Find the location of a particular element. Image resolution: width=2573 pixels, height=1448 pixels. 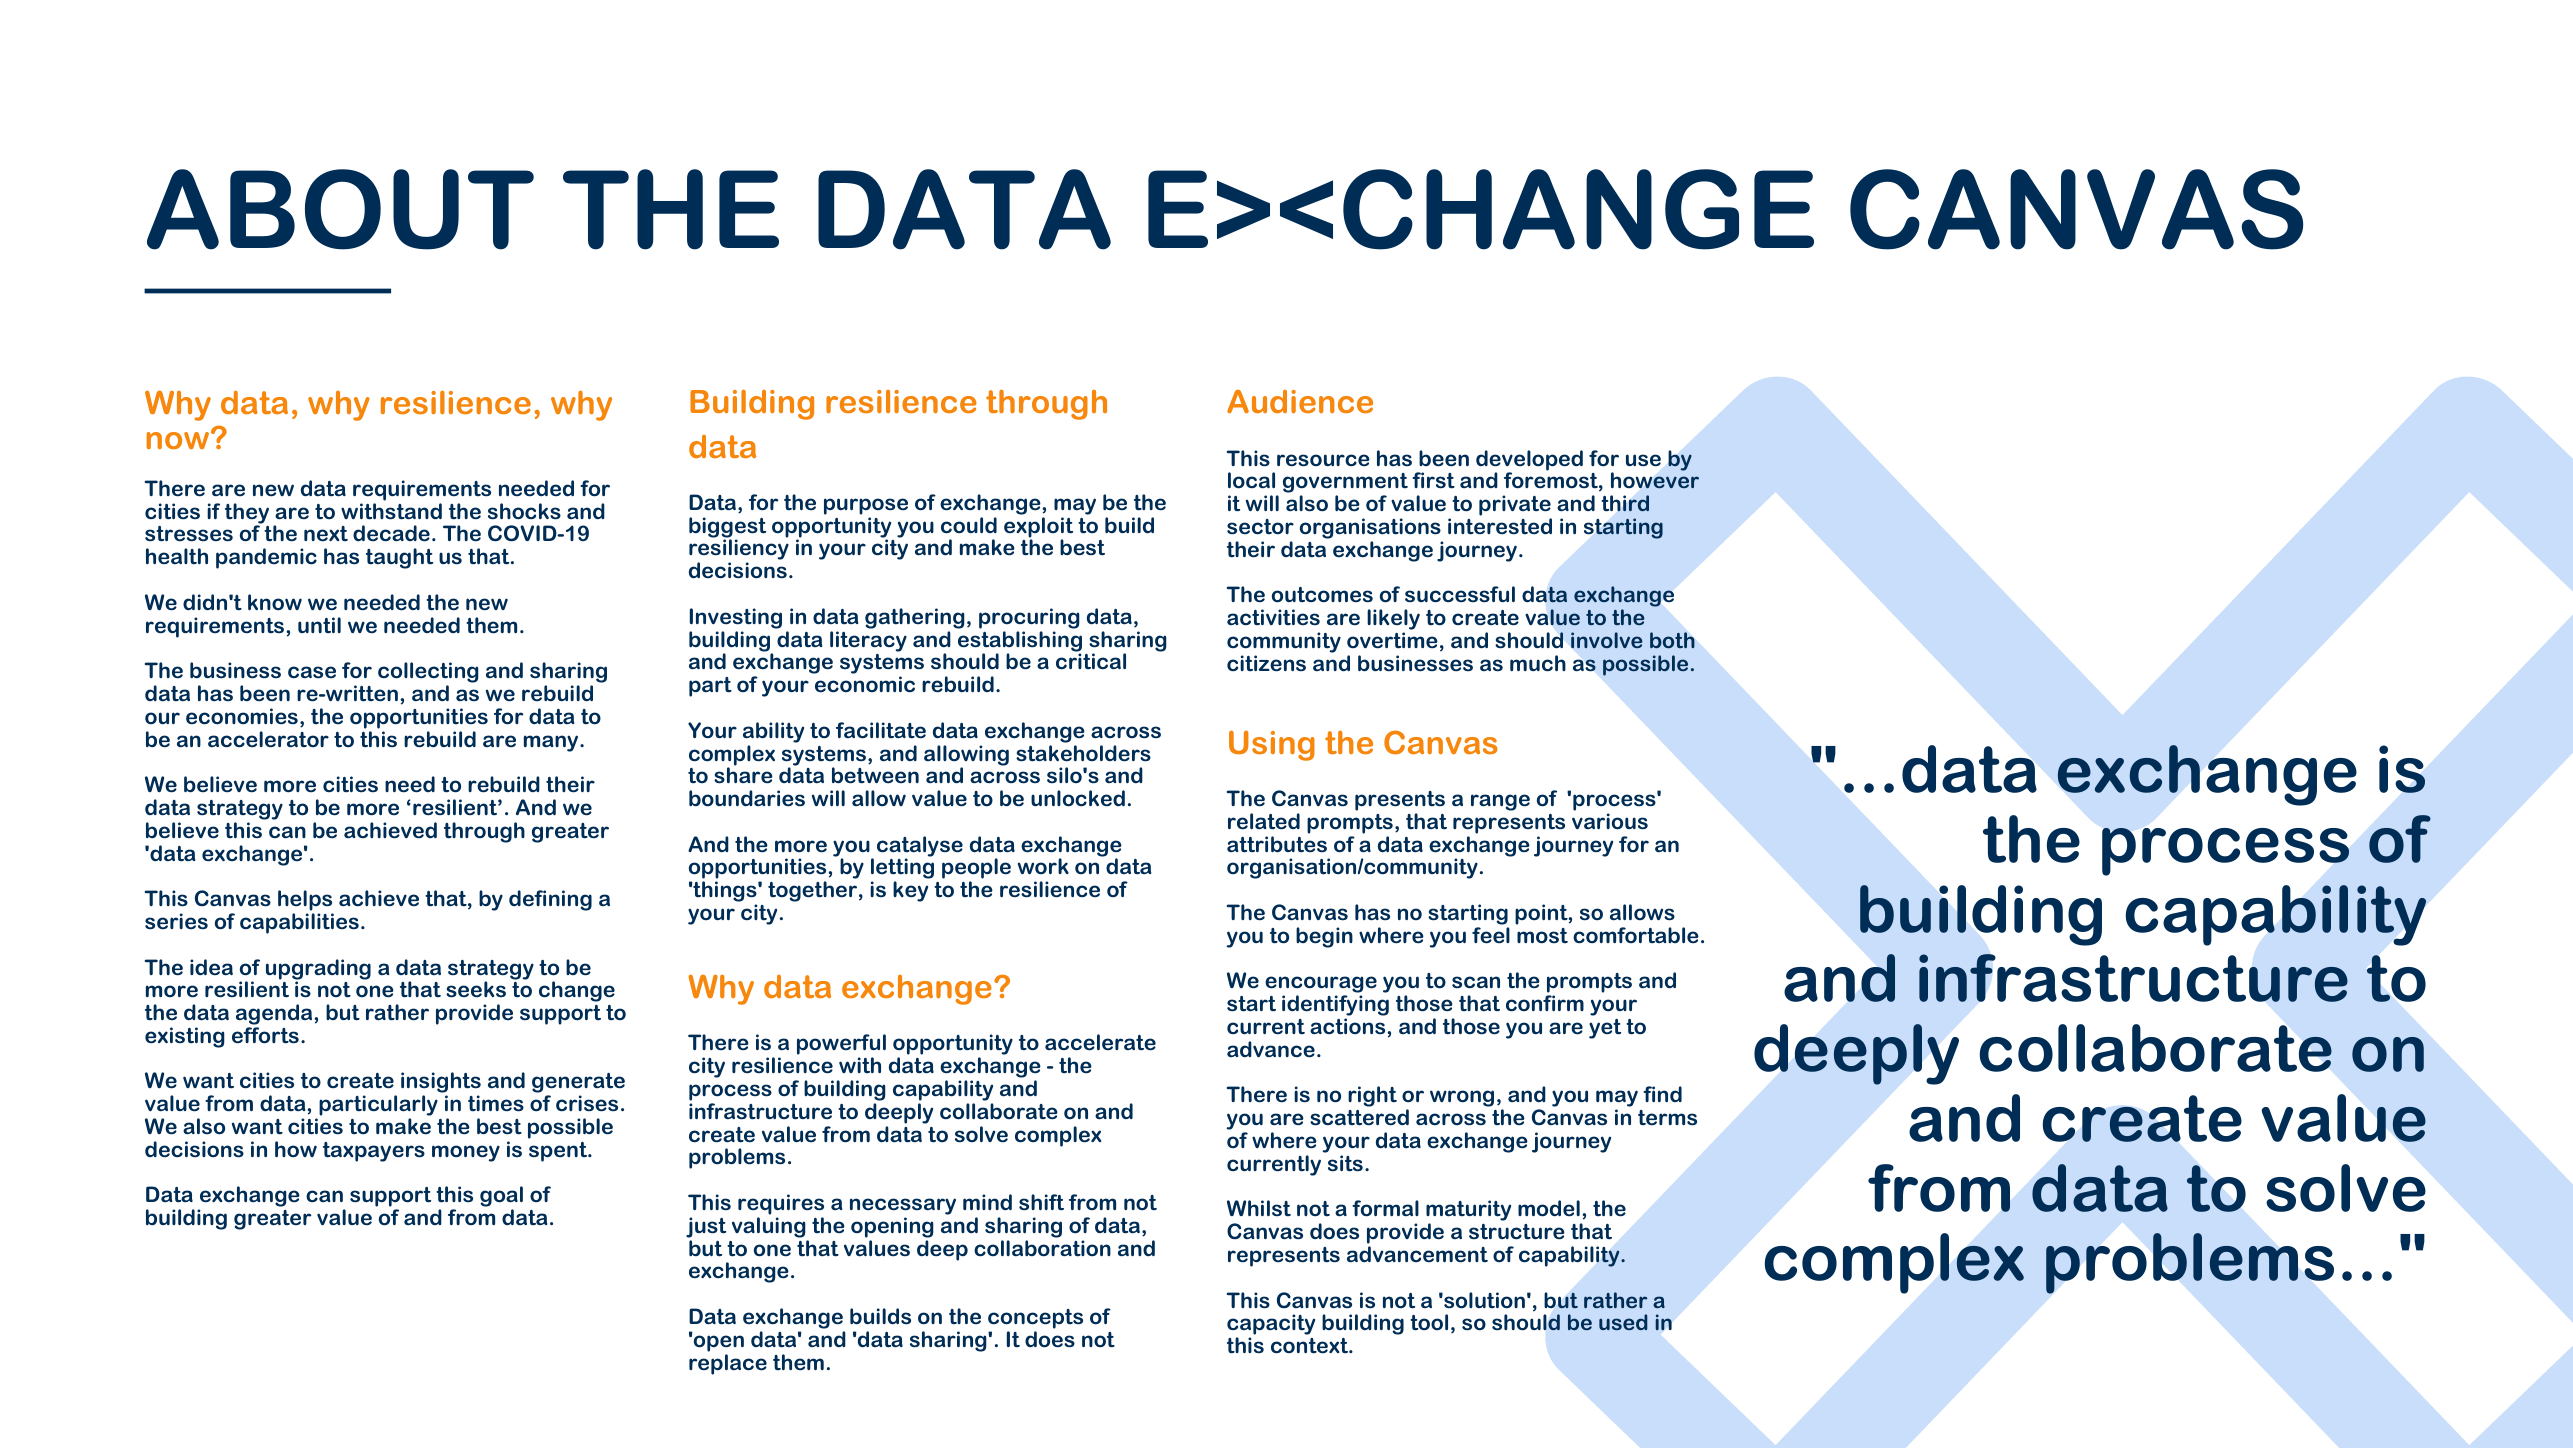

developed is located at coordinates (1529, 461).
